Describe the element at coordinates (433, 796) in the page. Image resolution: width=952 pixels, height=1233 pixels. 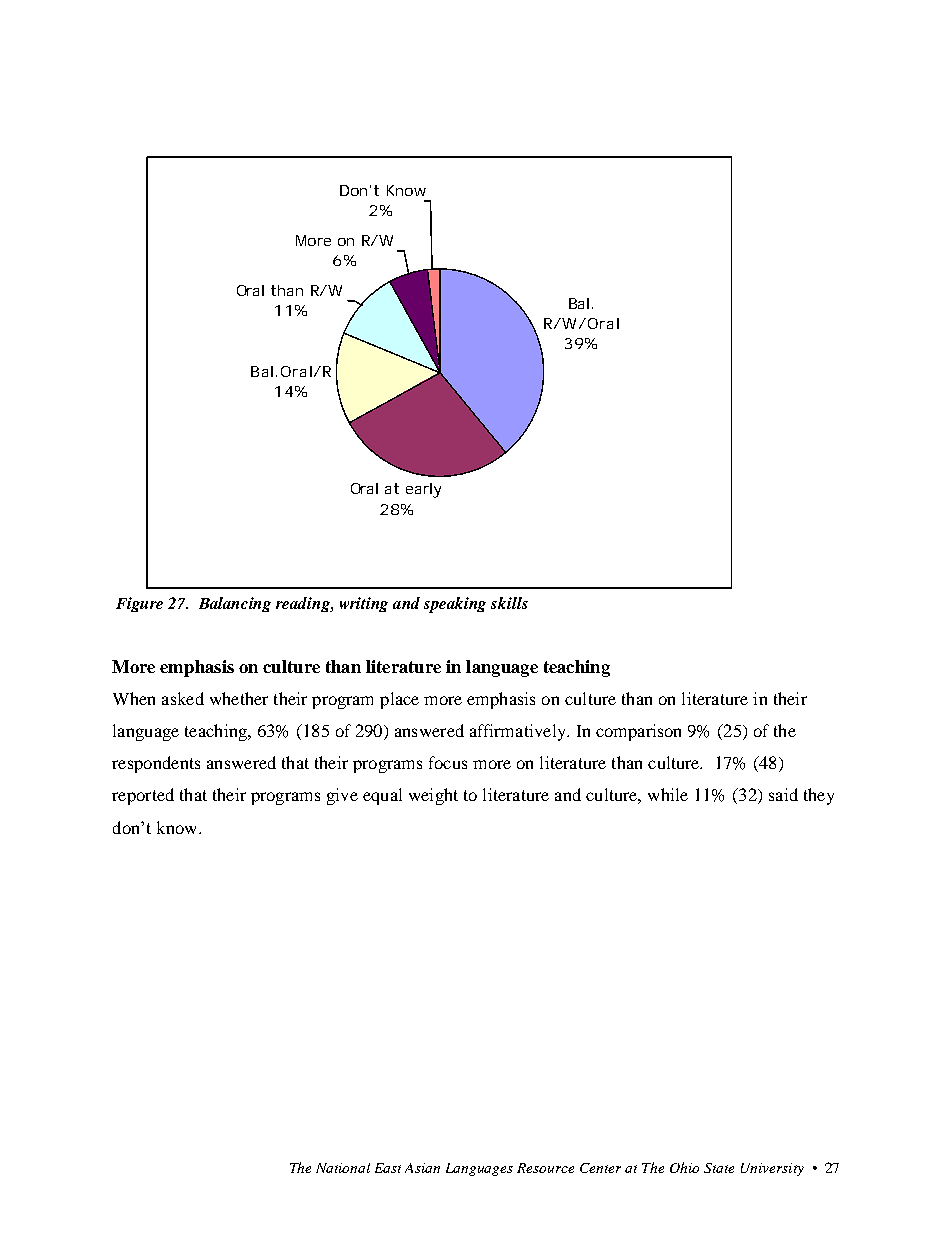
I see `weight` at that location.
